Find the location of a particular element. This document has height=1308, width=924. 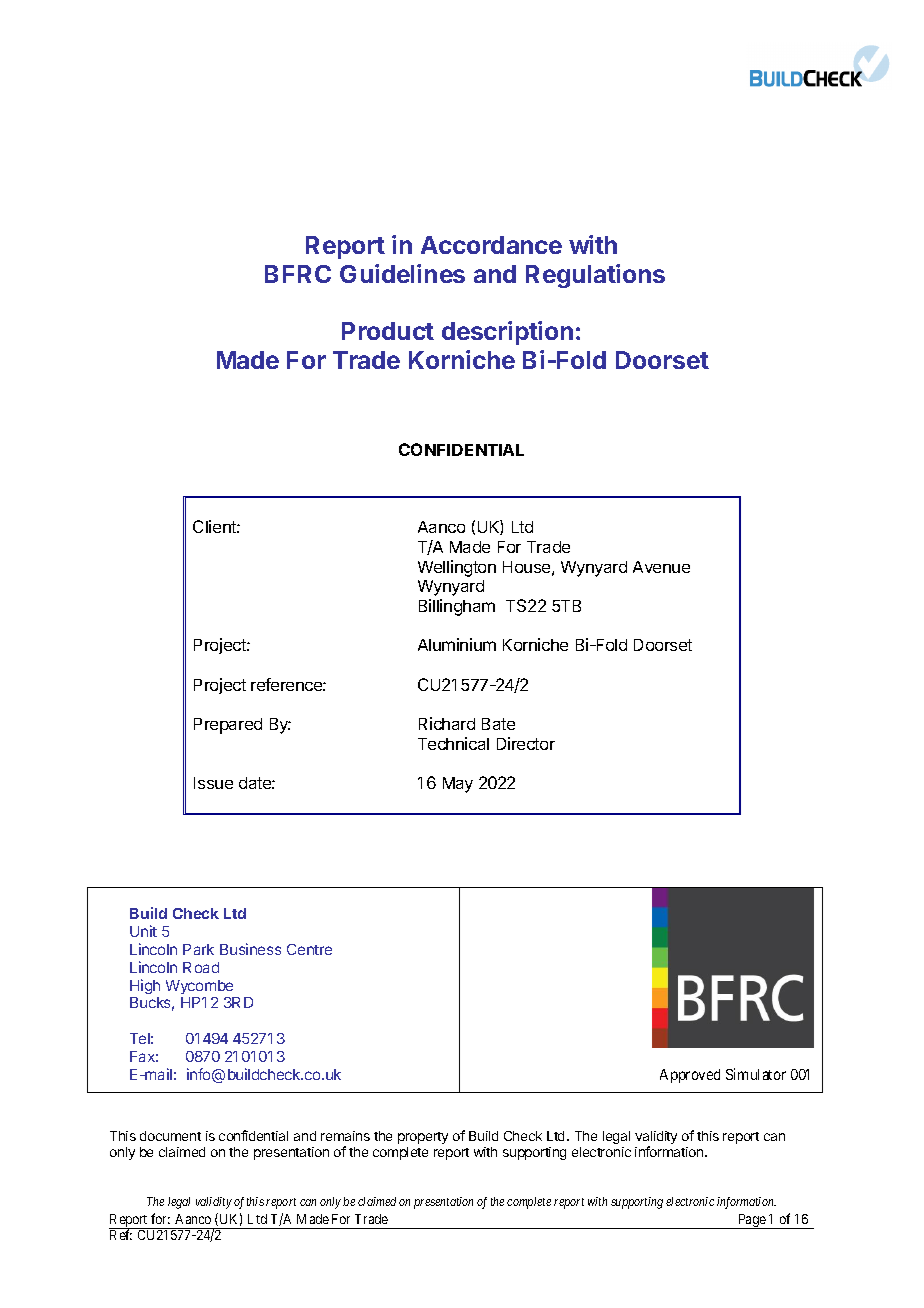

Page is located at coordinates (752, 1221).
